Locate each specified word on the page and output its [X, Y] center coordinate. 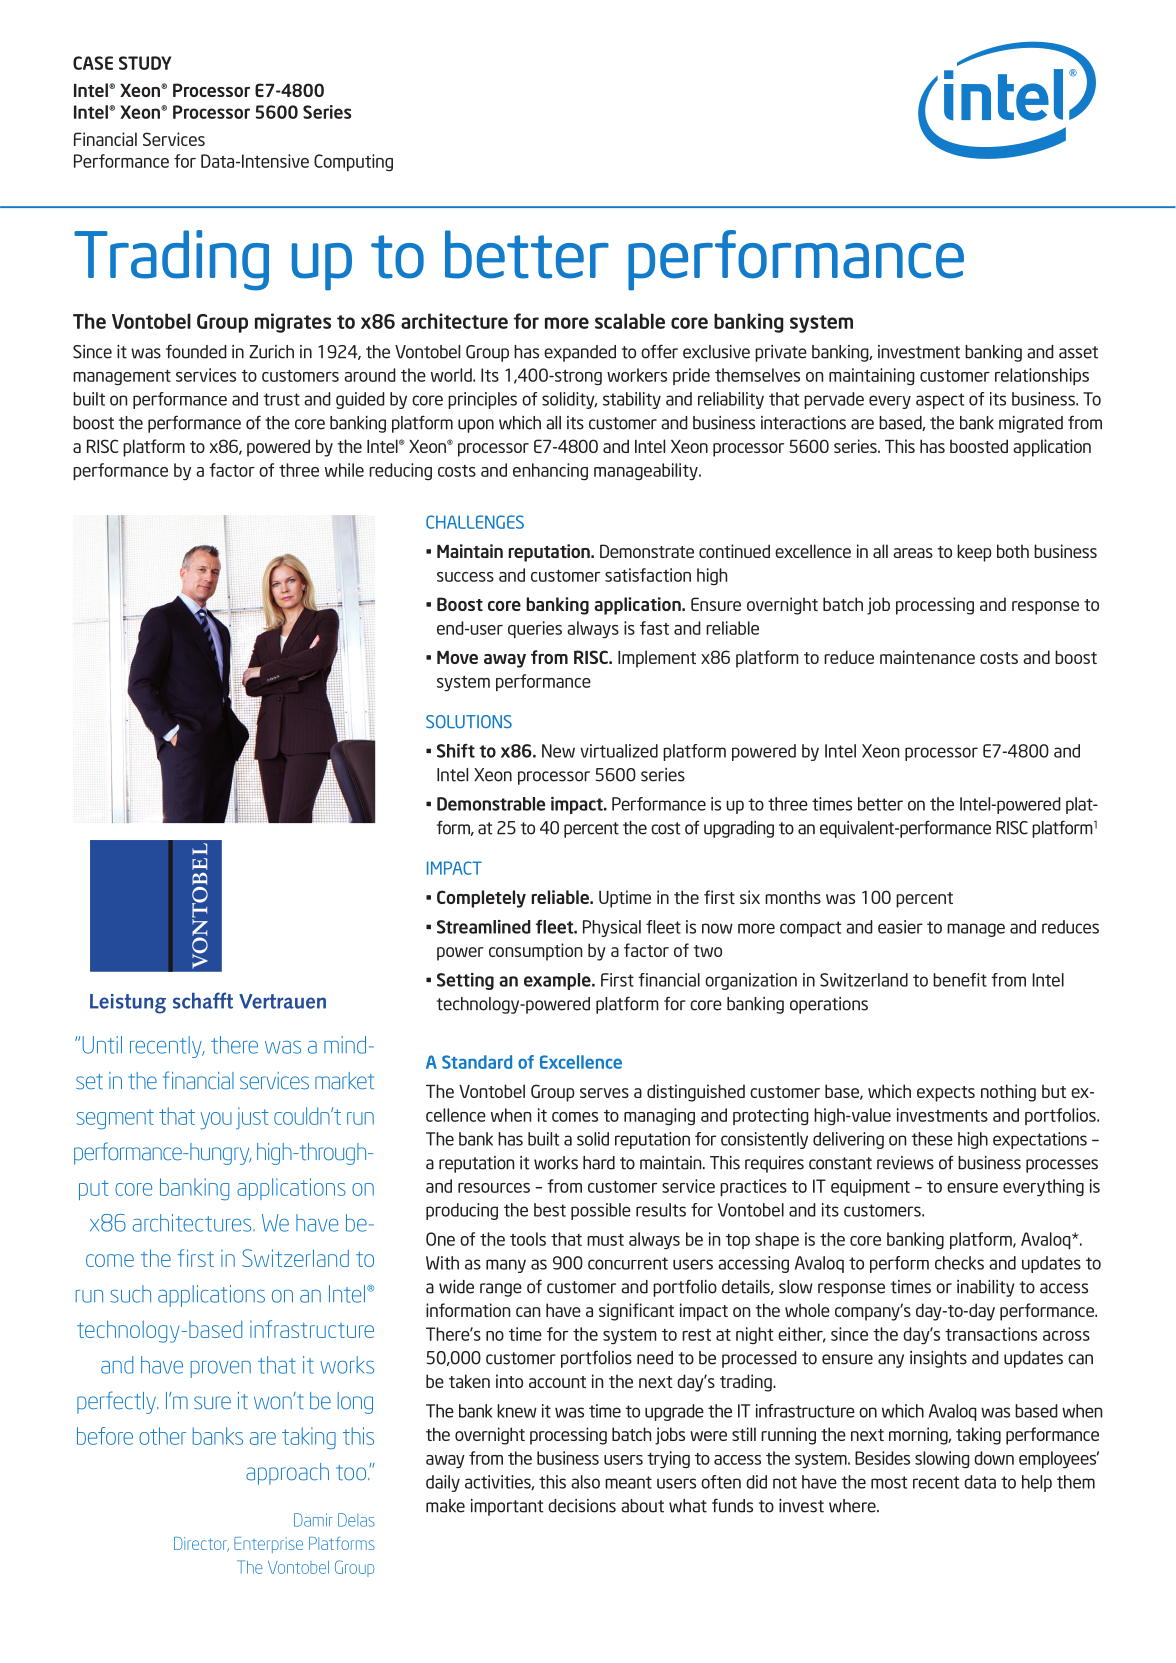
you [216, 1120]
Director [201, 1544]
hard [599, 1163]
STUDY [145, 63]
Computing [353, 162]
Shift [456, 751]
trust [281, 399]
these [932, 1139]
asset [1078, 352]
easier [900, 927]
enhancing [550, 471]
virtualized [619, 751]
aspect [940, 401]
